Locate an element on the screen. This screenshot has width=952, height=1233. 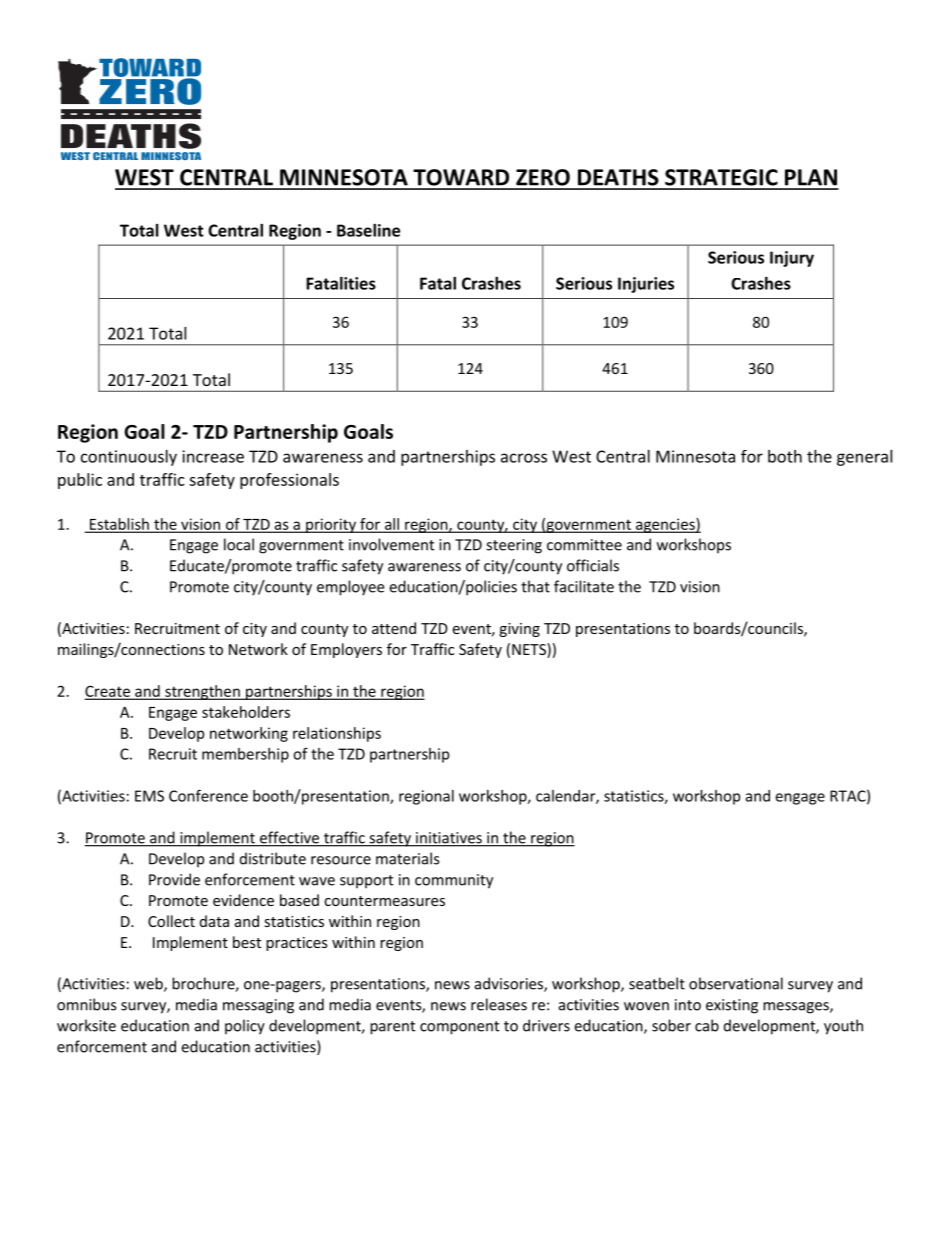
releases is located at coordinates (499, 1004).
